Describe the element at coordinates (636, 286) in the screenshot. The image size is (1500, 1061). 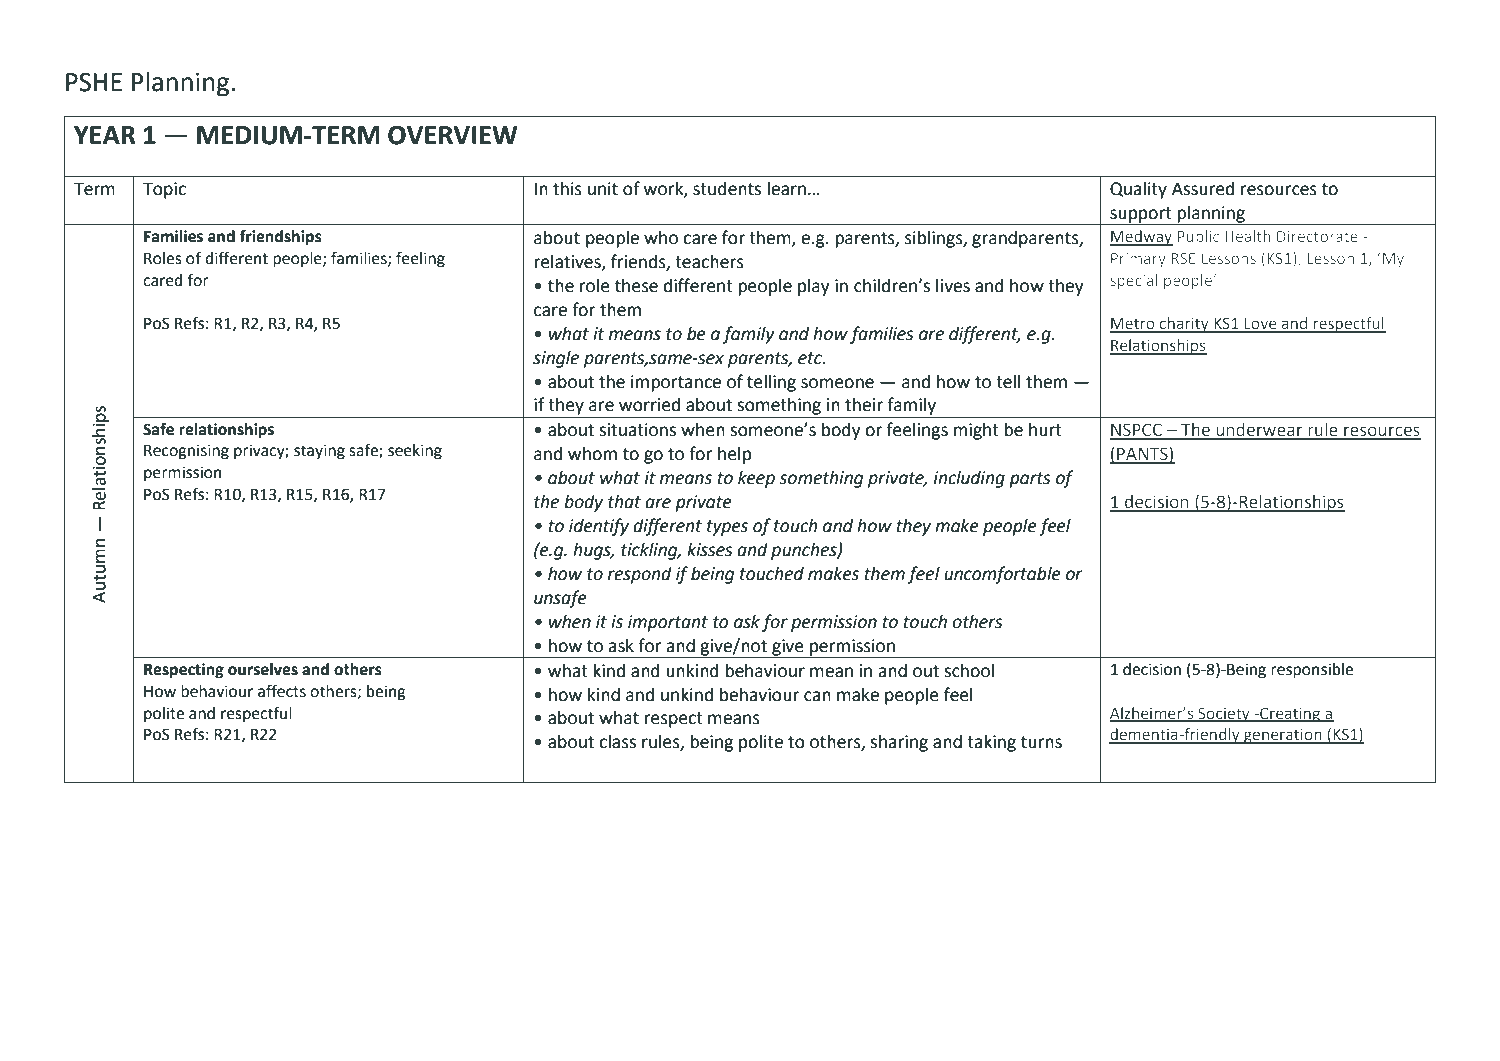
I see `these` at that location.
